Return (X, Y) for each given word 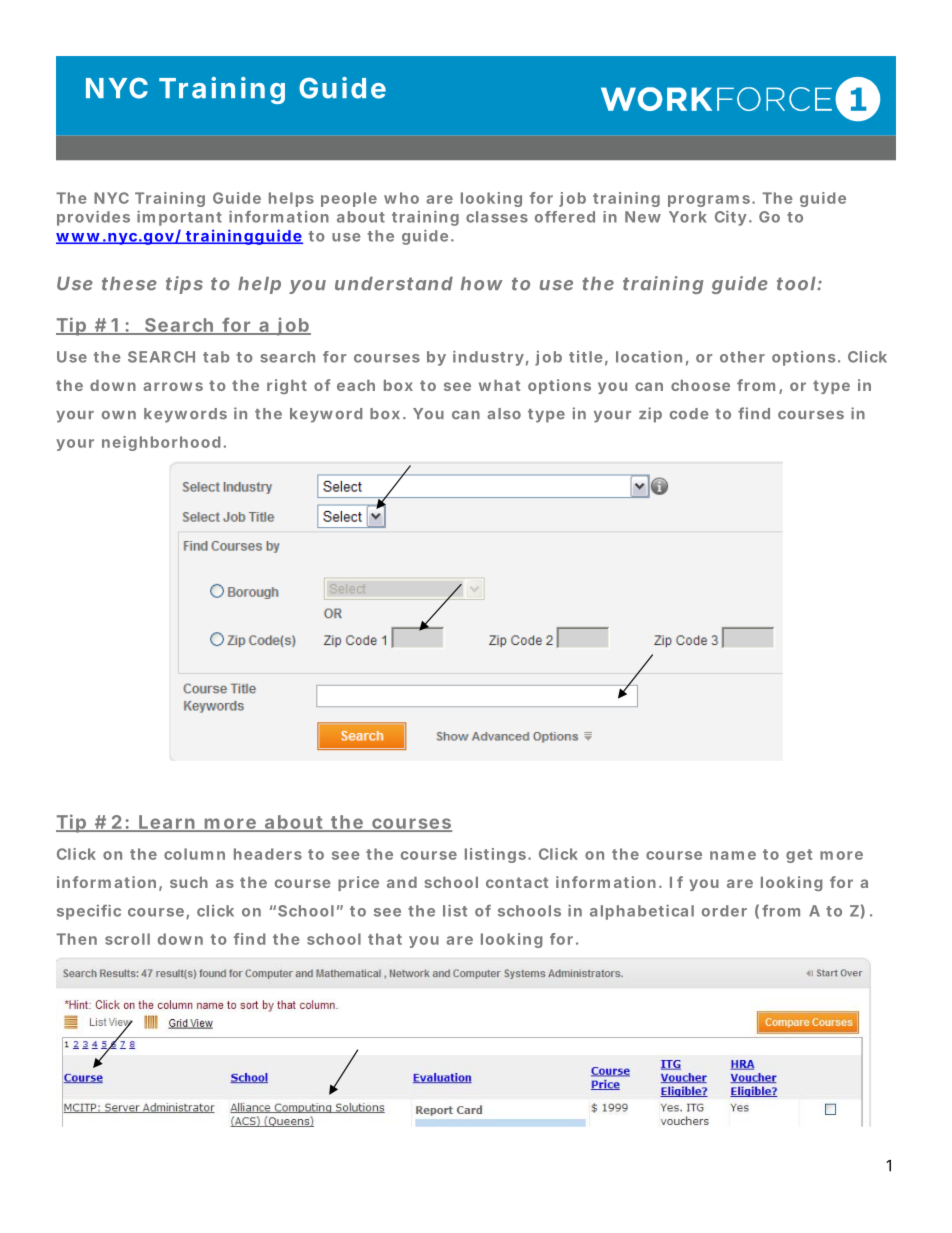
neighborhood (161, 443)
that (385, 939)
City (731, 218)
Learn (166, 823)
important (179, 218)
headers (268, 854)
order (724, 911)
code (689, 414)
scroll (127, 939)
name (733, 855)
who (401, 198)
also (504, 414)
